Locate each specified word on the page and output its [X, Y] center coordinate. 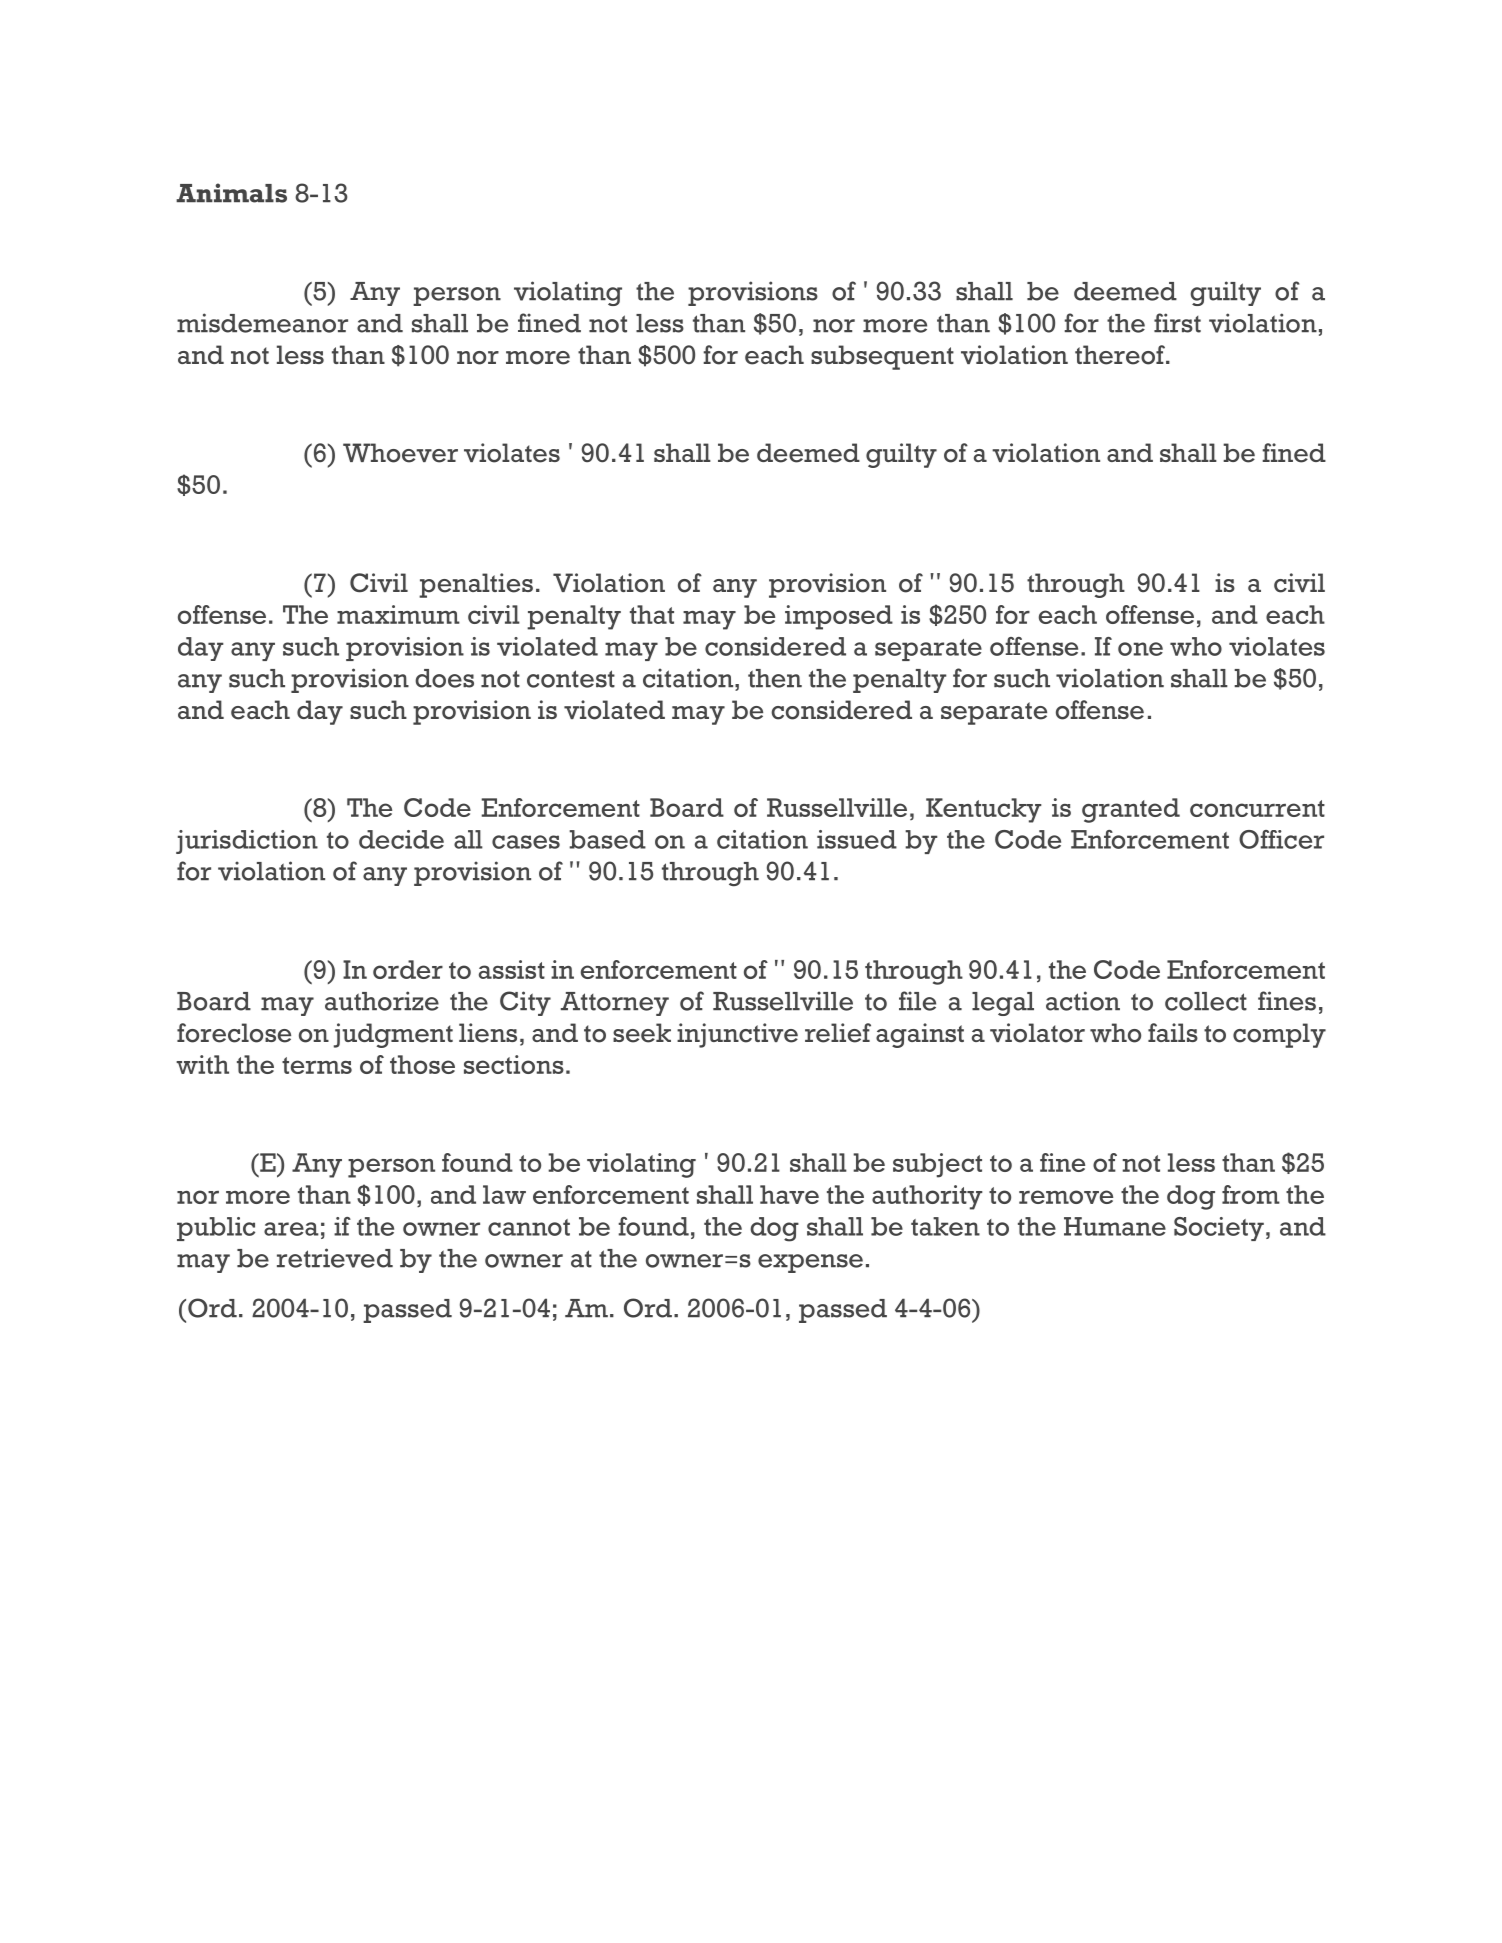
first [1177, 323]
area [291, 1229]
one [1140, 649]
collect [1206, 1001]
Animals [231, 193]
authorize [382, 1001]
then [775, 678]
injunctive [737, 1035]
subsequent [882, 357]
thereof [1121, 355]
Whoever [400, 453]
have [789, 1194]
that [652, 614]
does [444, 678]
